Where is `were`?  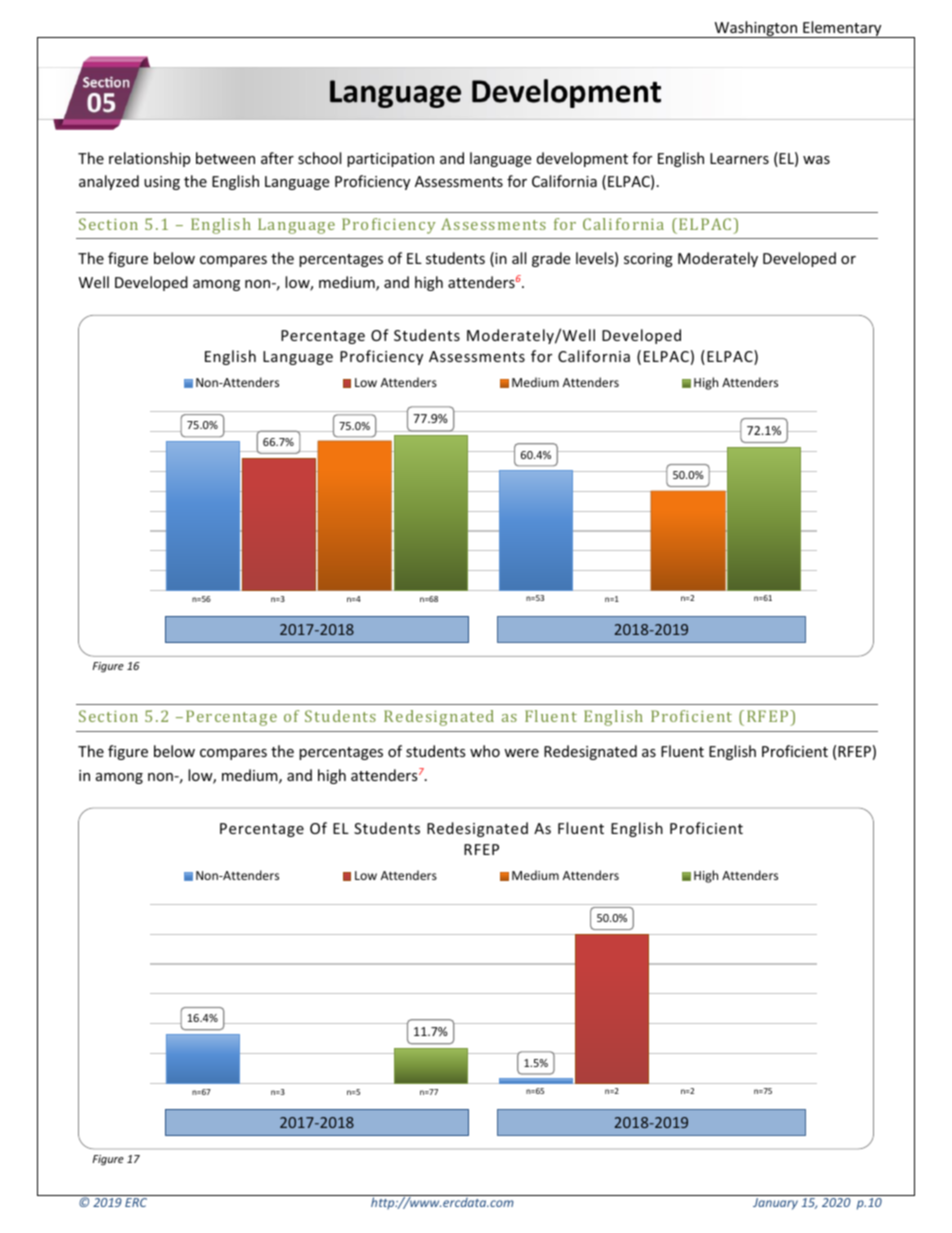
were is located at coordinates (521, 753).
